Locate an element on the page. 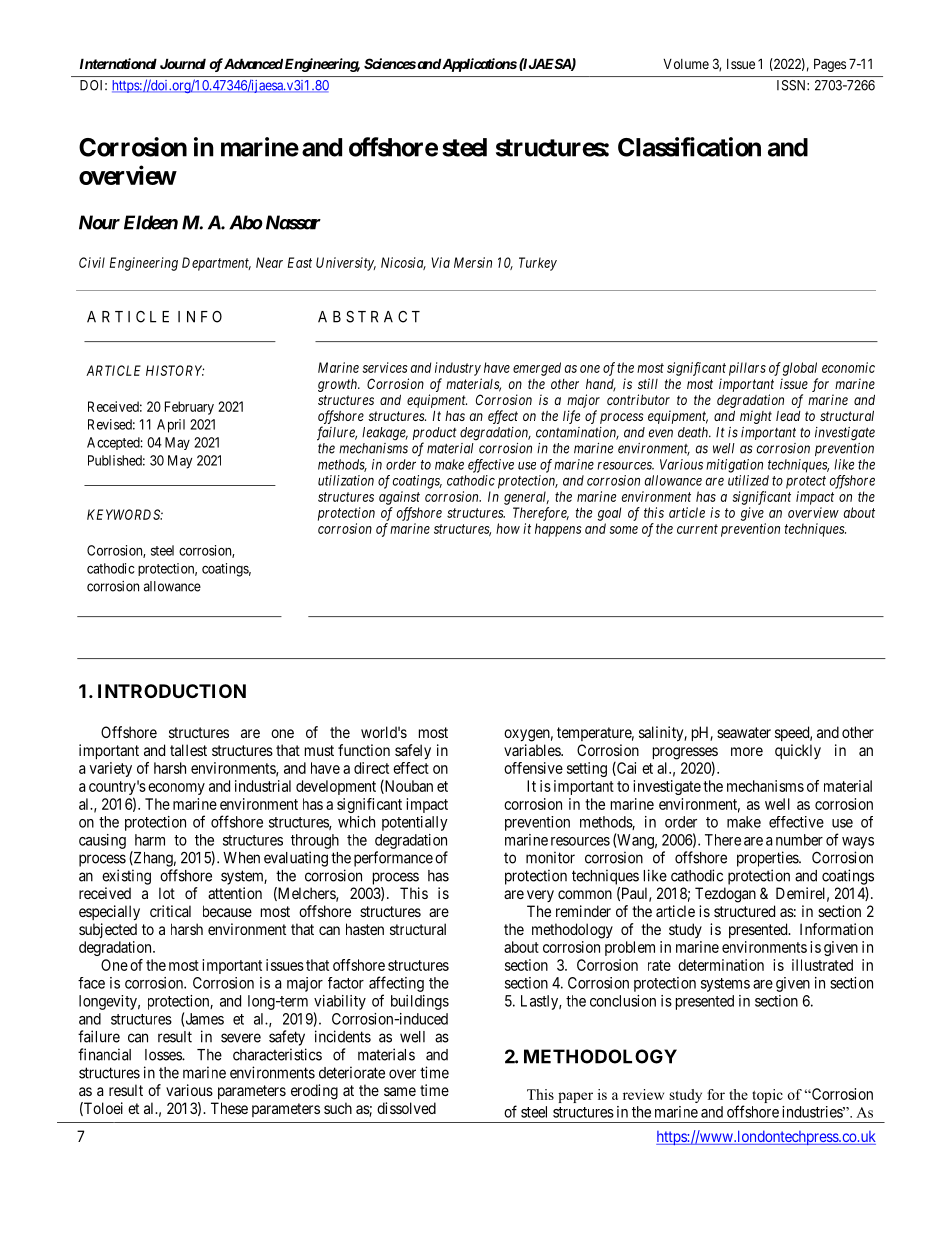 The height and width of the document is (1233, 952). Journal is located at coordinates (183, 63).
